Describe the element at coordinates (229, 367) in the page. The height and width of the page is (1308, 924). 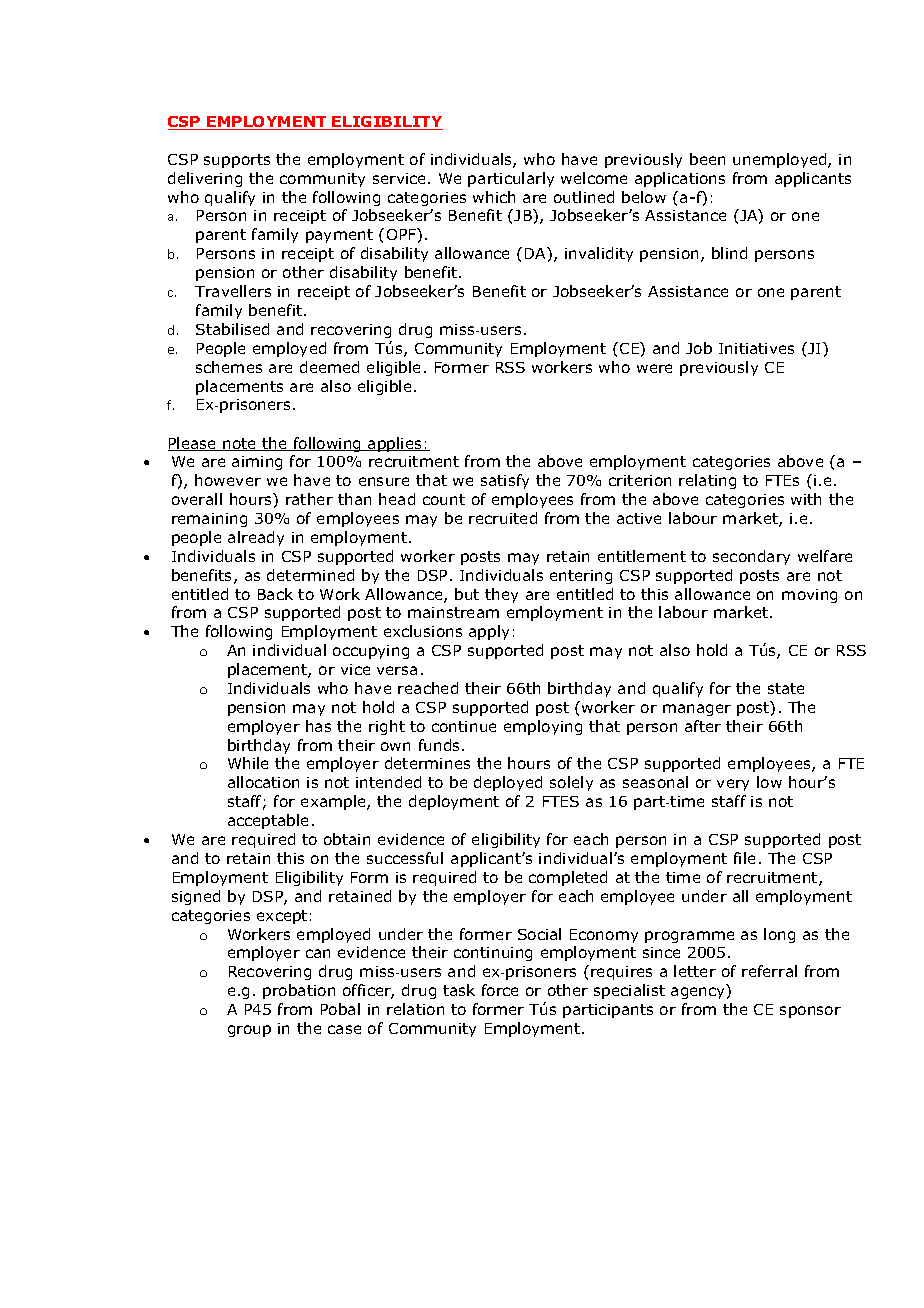
I see `schemes` at that location.
